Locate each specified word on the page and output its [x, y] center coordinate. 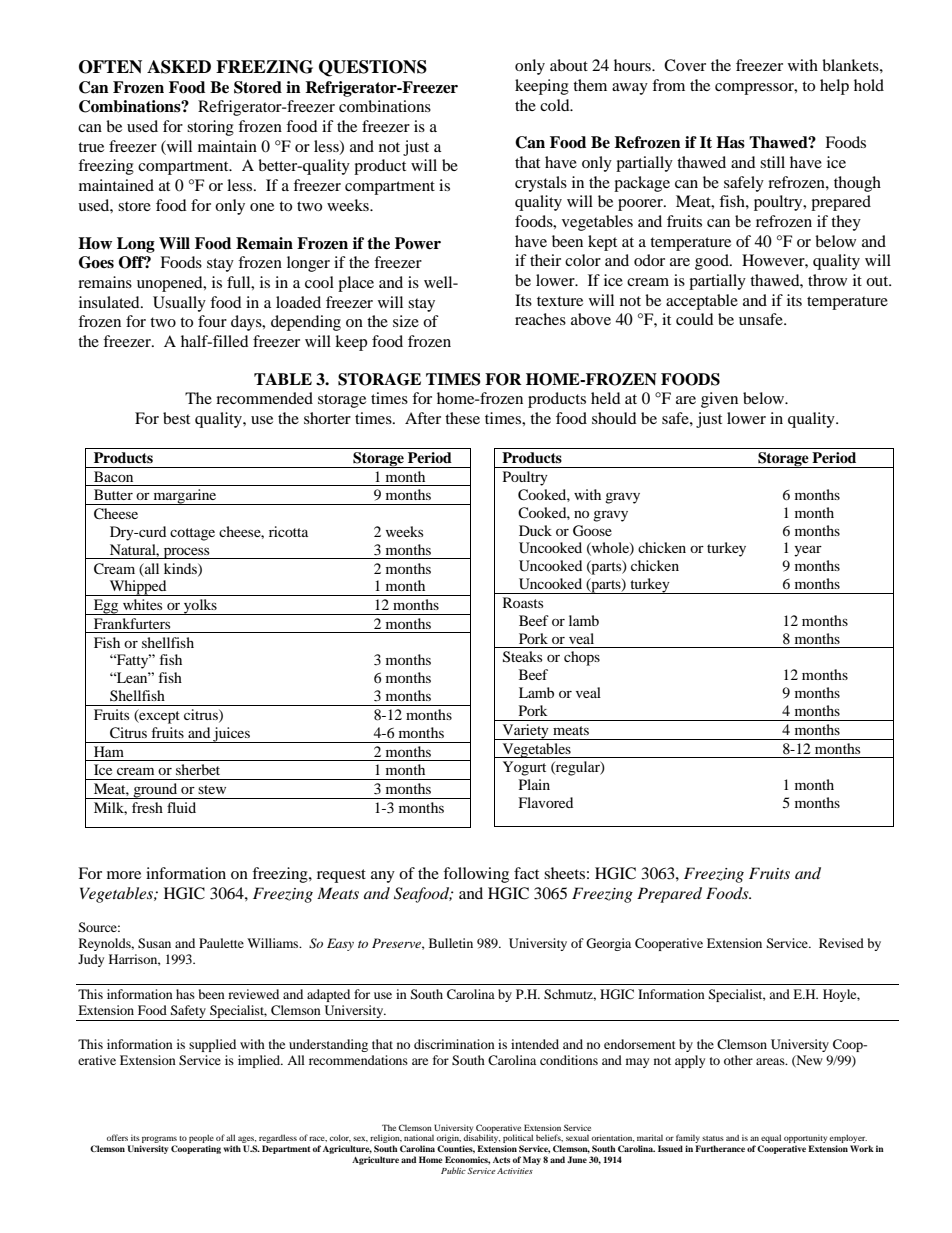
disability [481, 1140]
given [719, 400]
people [201, 1140]
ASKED [179, 67]
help [834, 87]
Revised [841, 943]
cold [556, 105]
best [176, 418]
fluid [181, 807]
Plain [534, 784]
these [462, 418]
